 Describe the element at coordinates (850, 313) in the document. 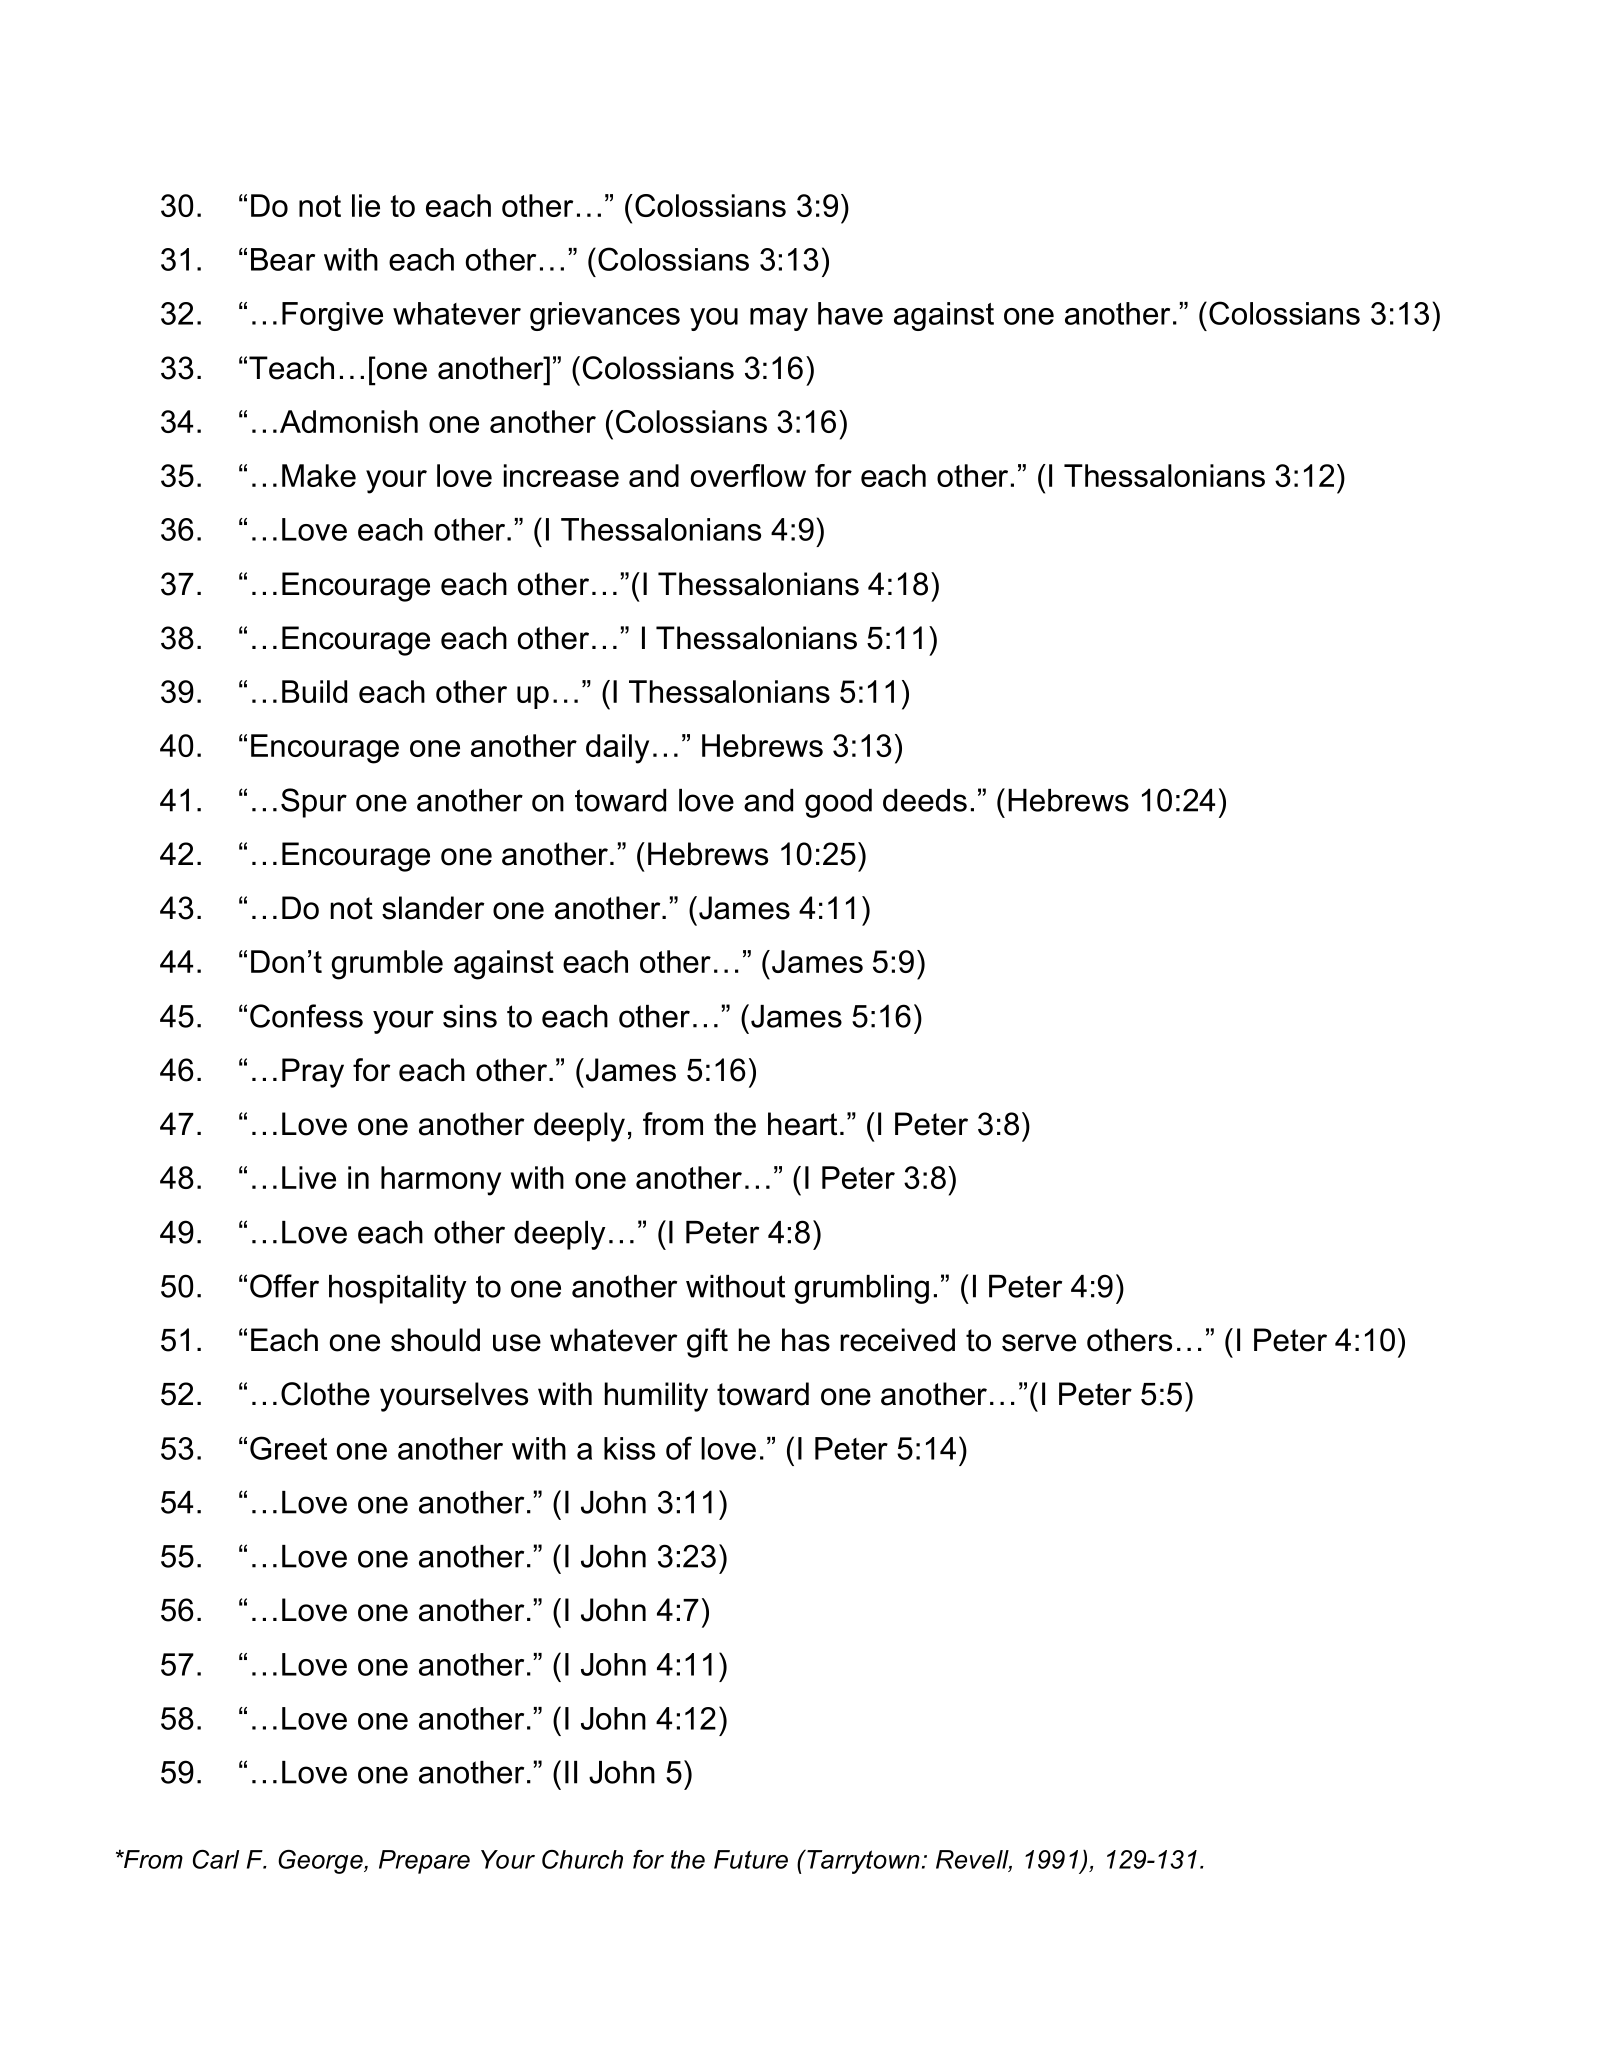

I see `have` at that location.
